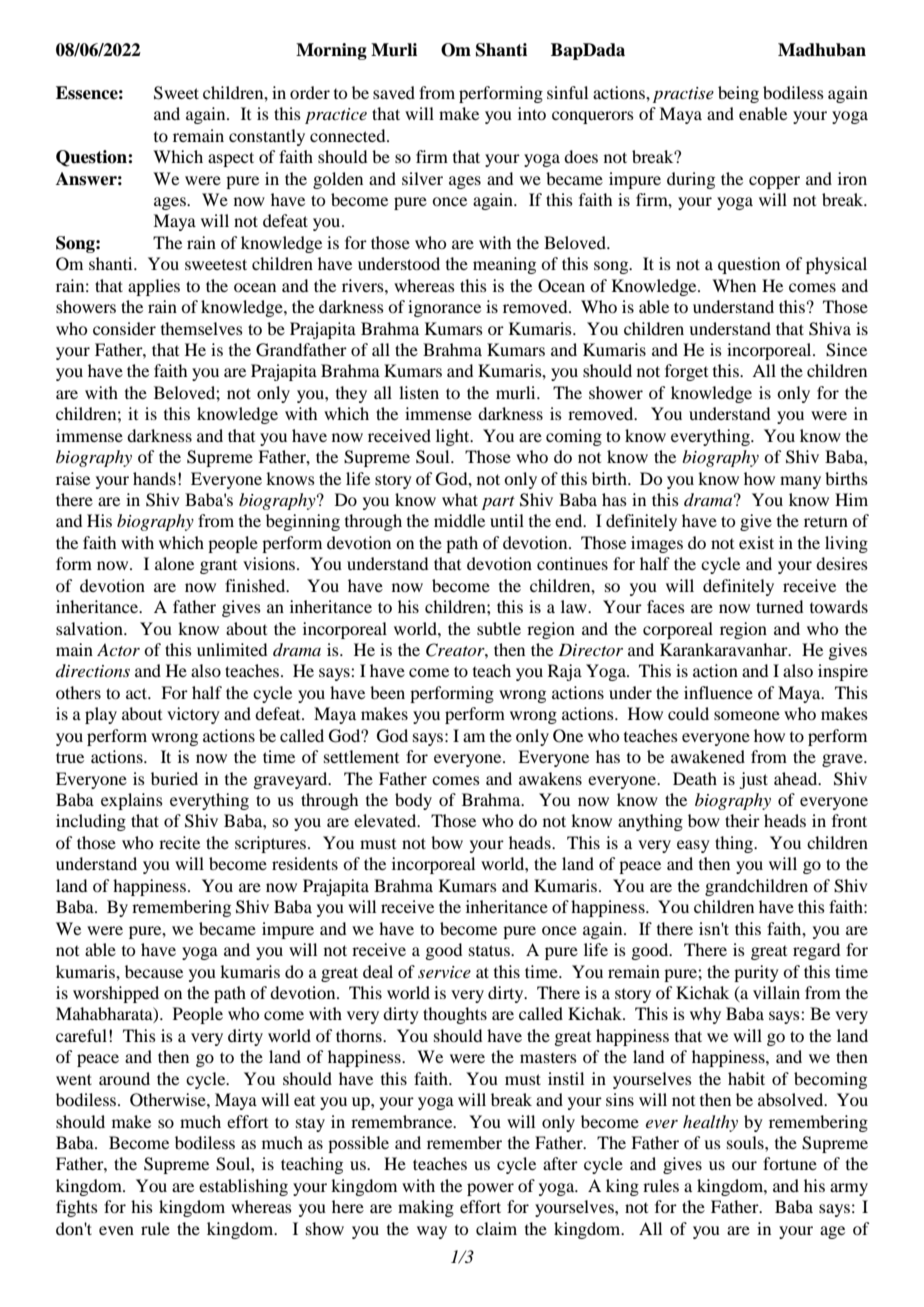 Image resolution: width=924 pixels, height=1307 pixels. Describe the element at coordinates (779, 606) in the image. I see `turned` at that location.
